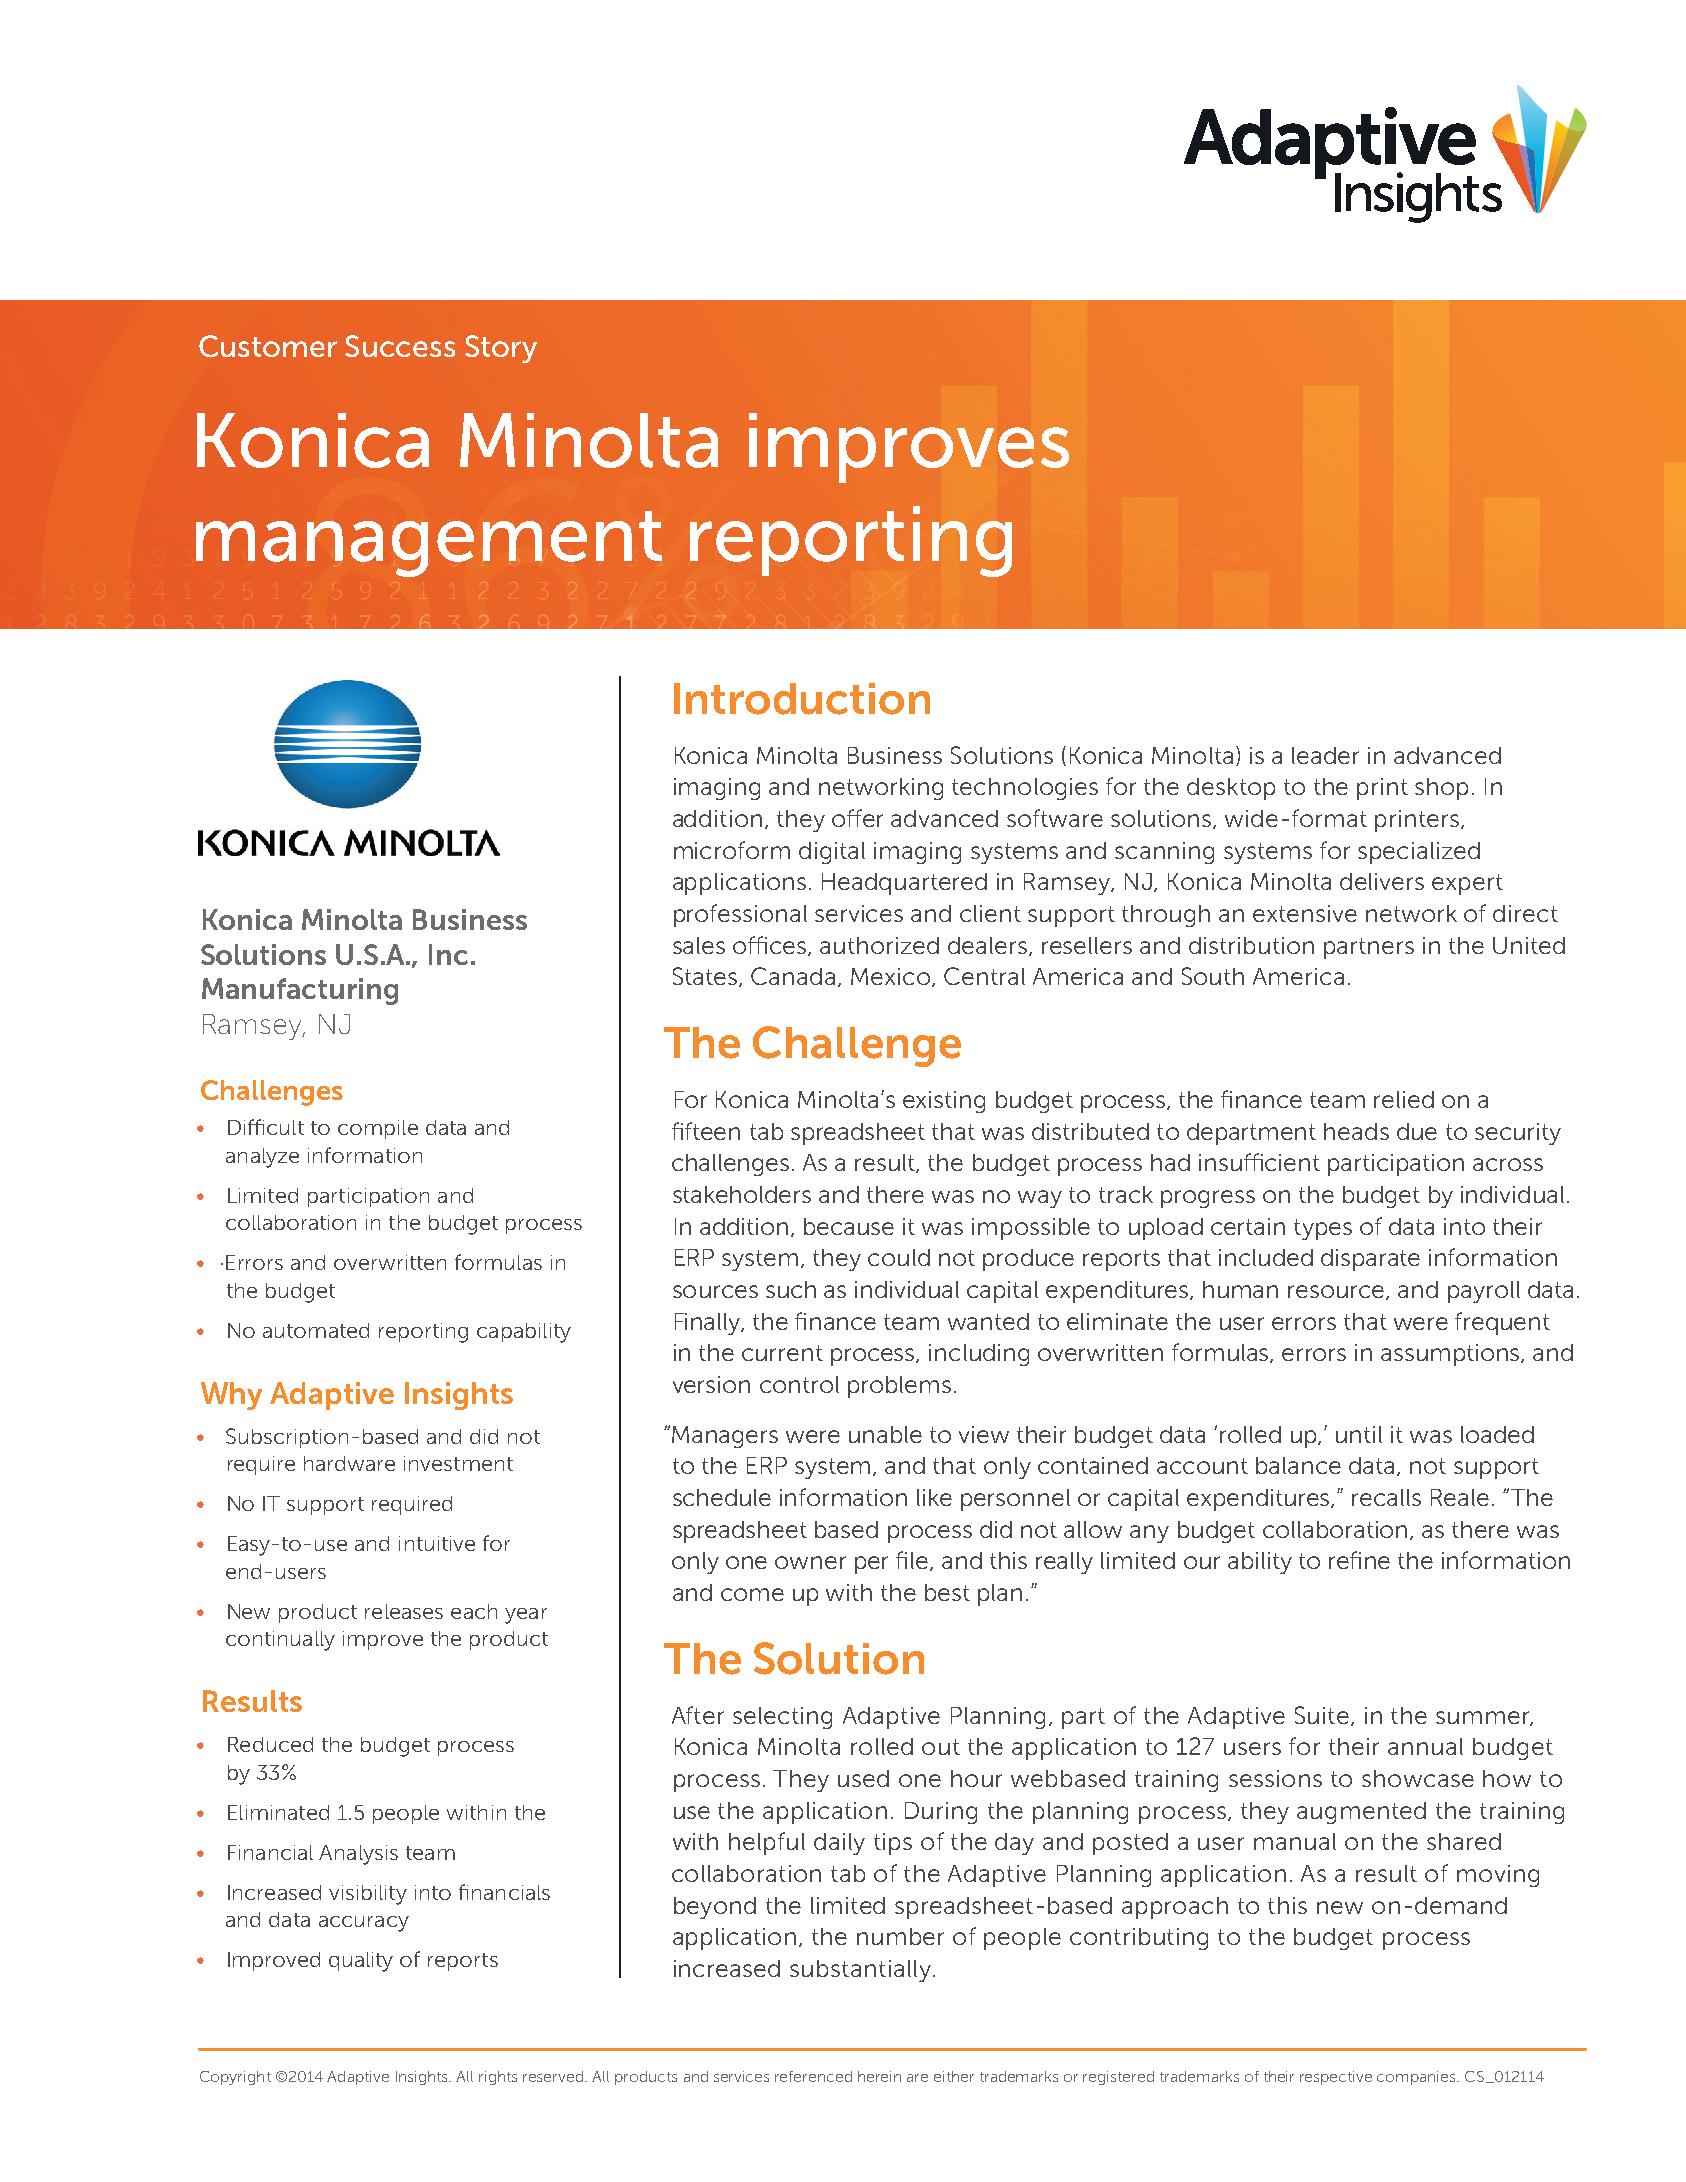  Describe the element at coordinates (501, 349) in the screenshot. I see `Story` at that location.
